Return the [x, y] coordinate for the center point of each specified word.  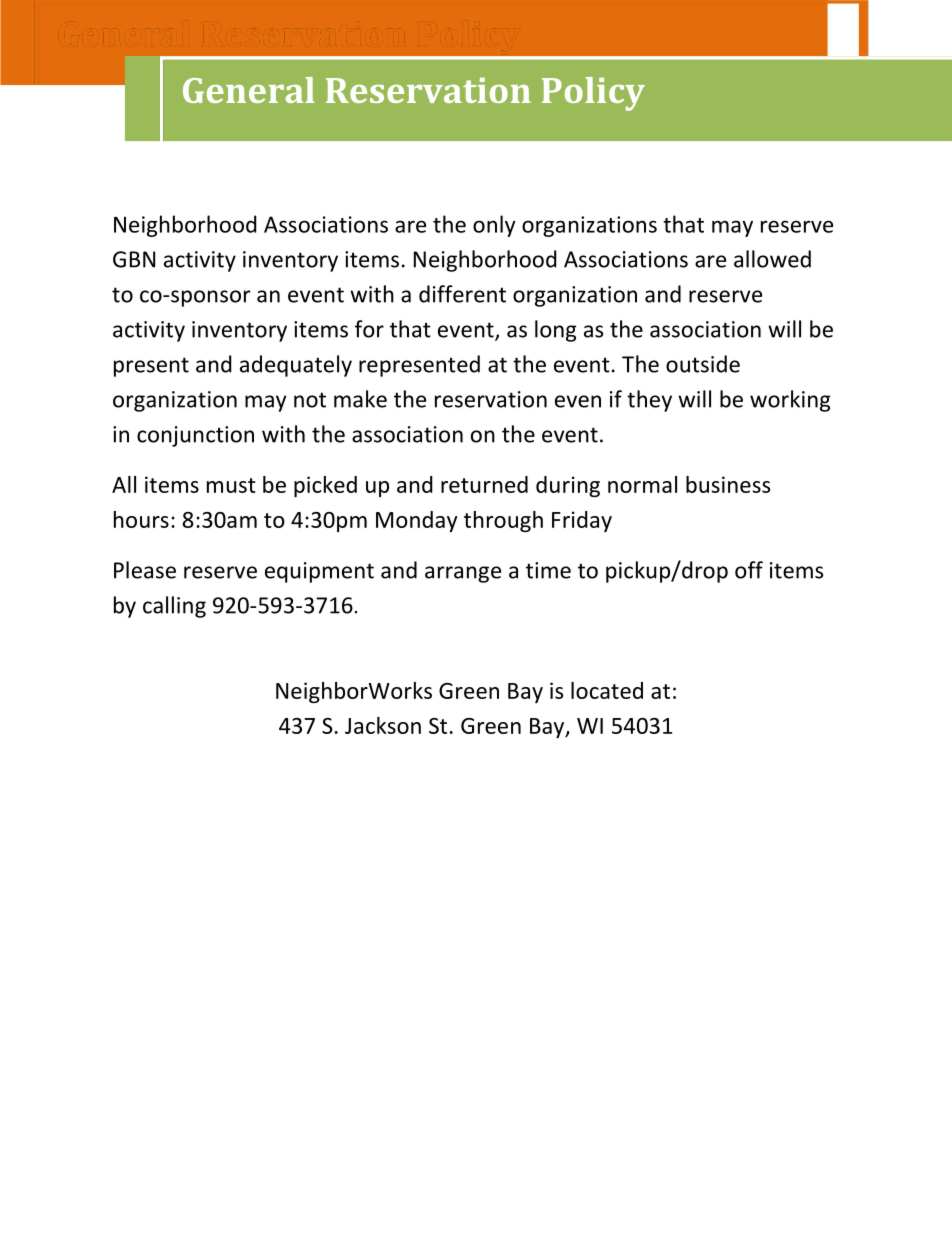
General [249, 90]
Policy [593, 94]
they [649, 401]
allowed [772, 259]
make [360, 399]
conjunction [195, 436]
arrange [463, 574]
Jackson [383, 725]
